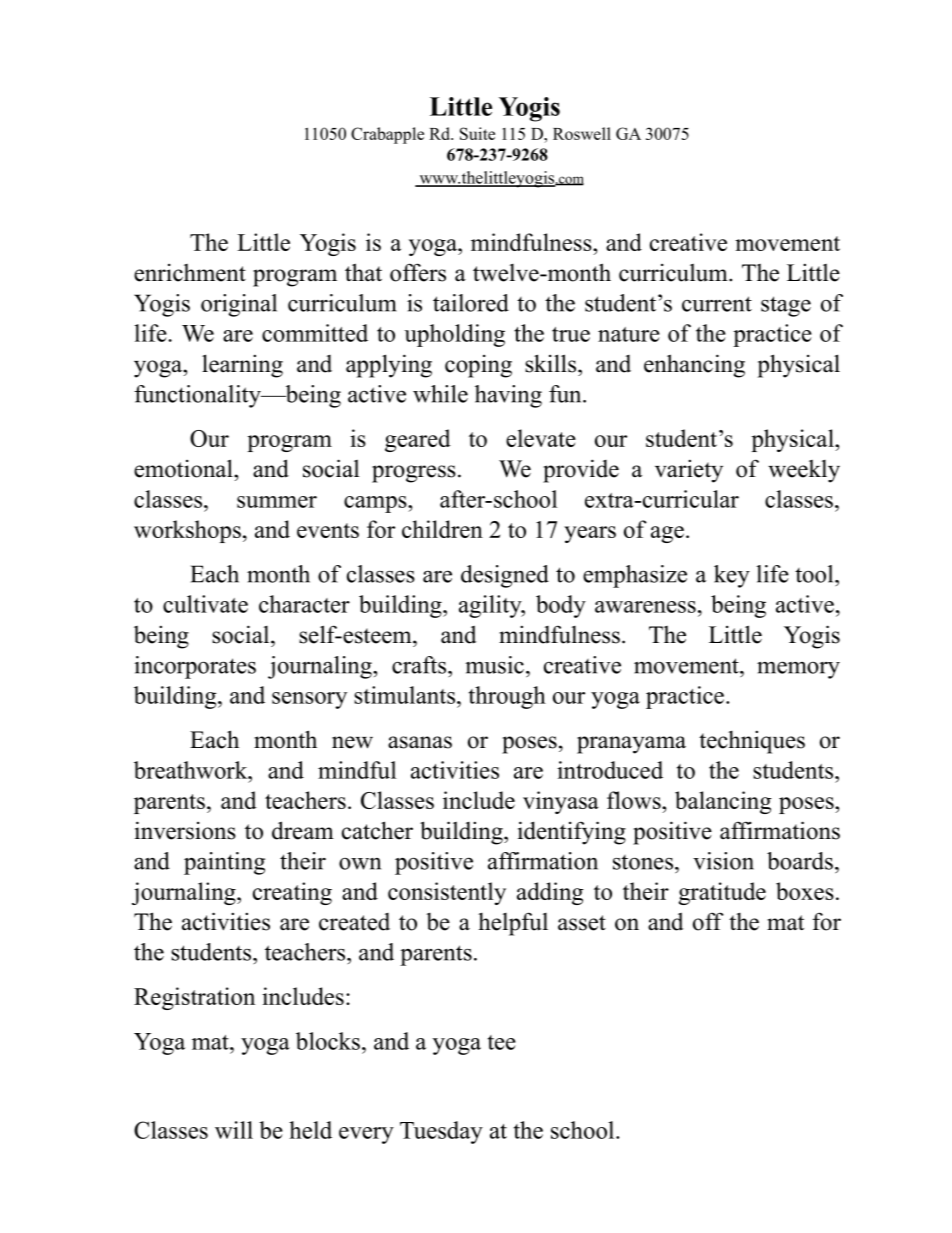 This document has width=952, height=1233. What do you see at coordinates (582, 133) in the document?
I see `Roswell` at bounding box center [582, 133].
